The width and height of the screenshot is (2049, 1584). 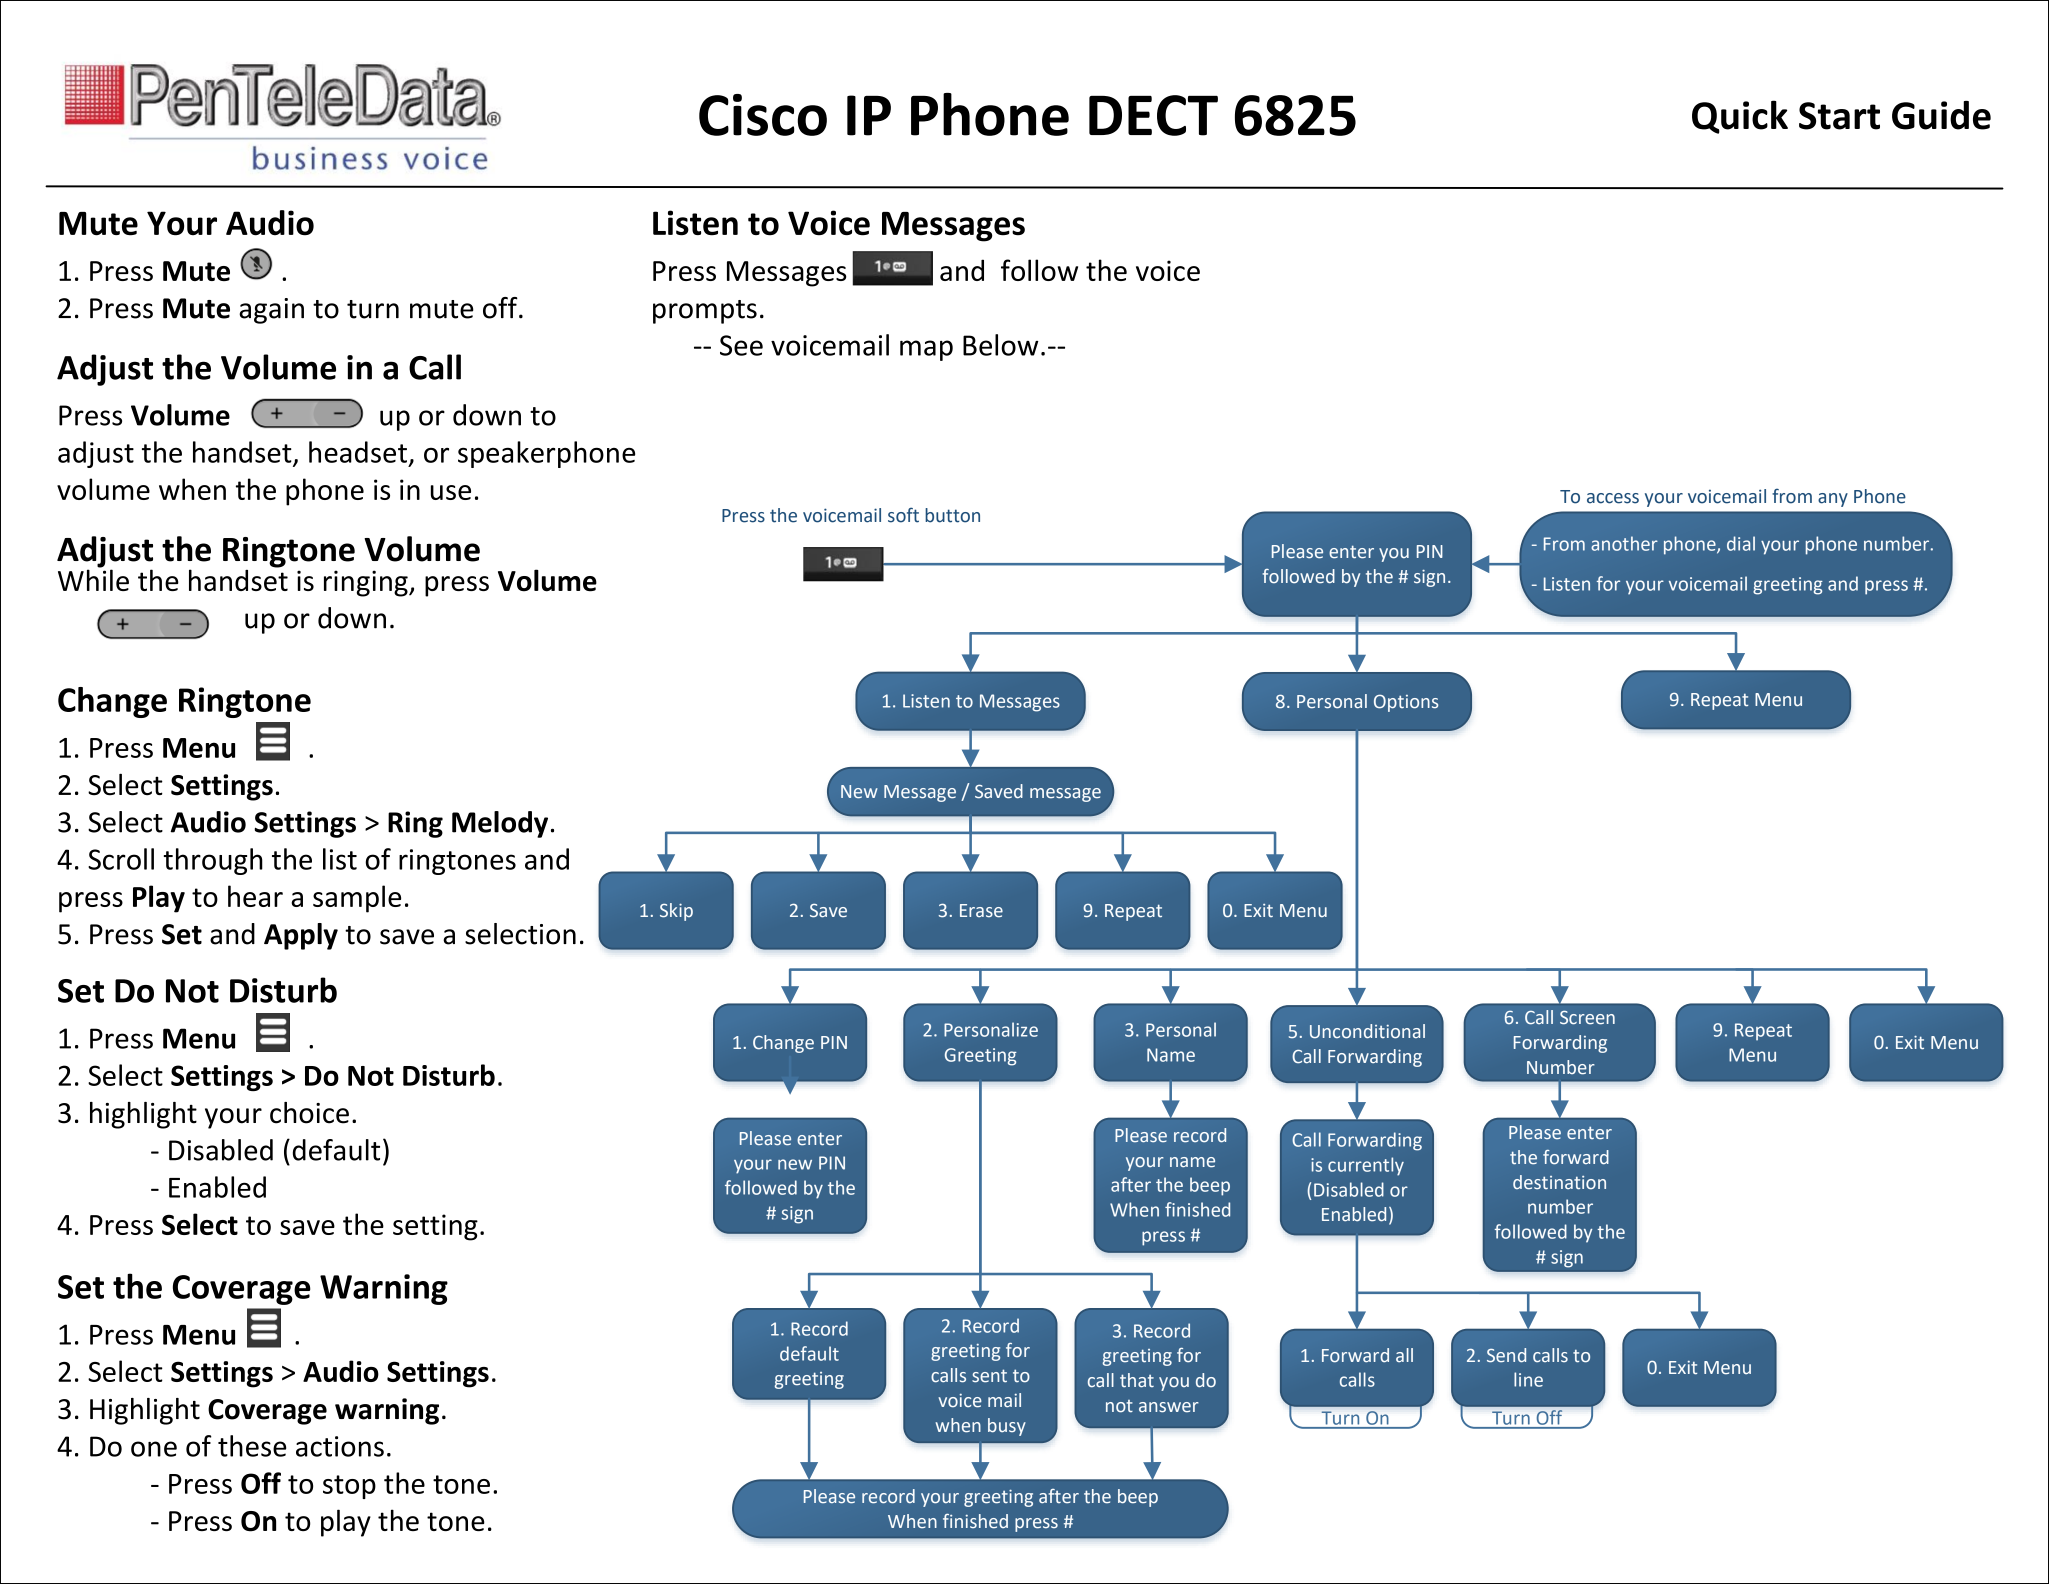 What do you see at coordinates (271, 311) in the screenshot?
I see `again` at bounding box center [271, 311].
